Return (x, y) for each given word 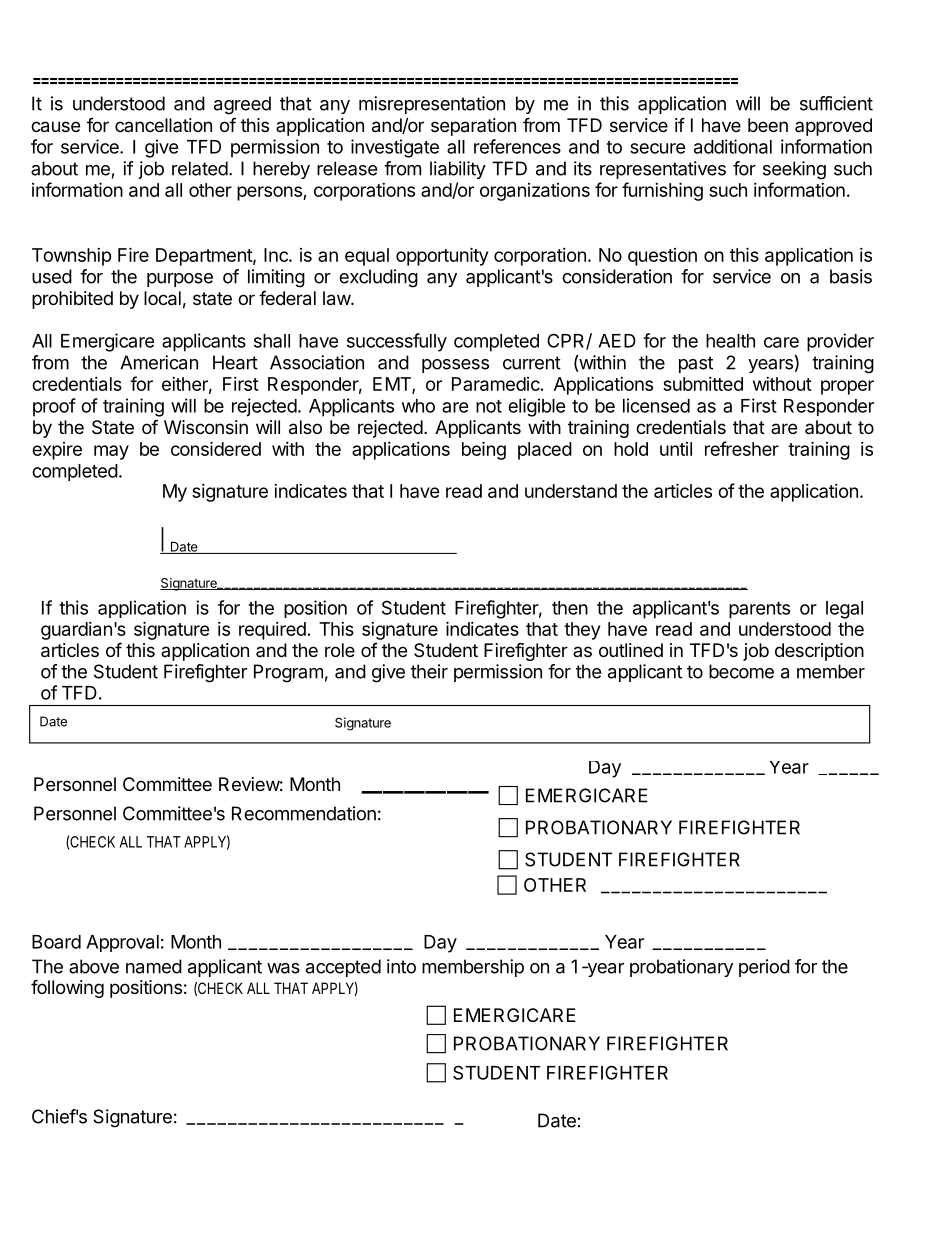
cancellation (163, 125)
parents (759, 610)
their (429, 671)
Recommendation (304, 813)
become (741, 671)
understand (571, 491)
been (768, 125)
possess (455, 366)
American (159, 362)
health (730, 341)
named (154, 966)
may (111, 452)
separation (473, 127)
